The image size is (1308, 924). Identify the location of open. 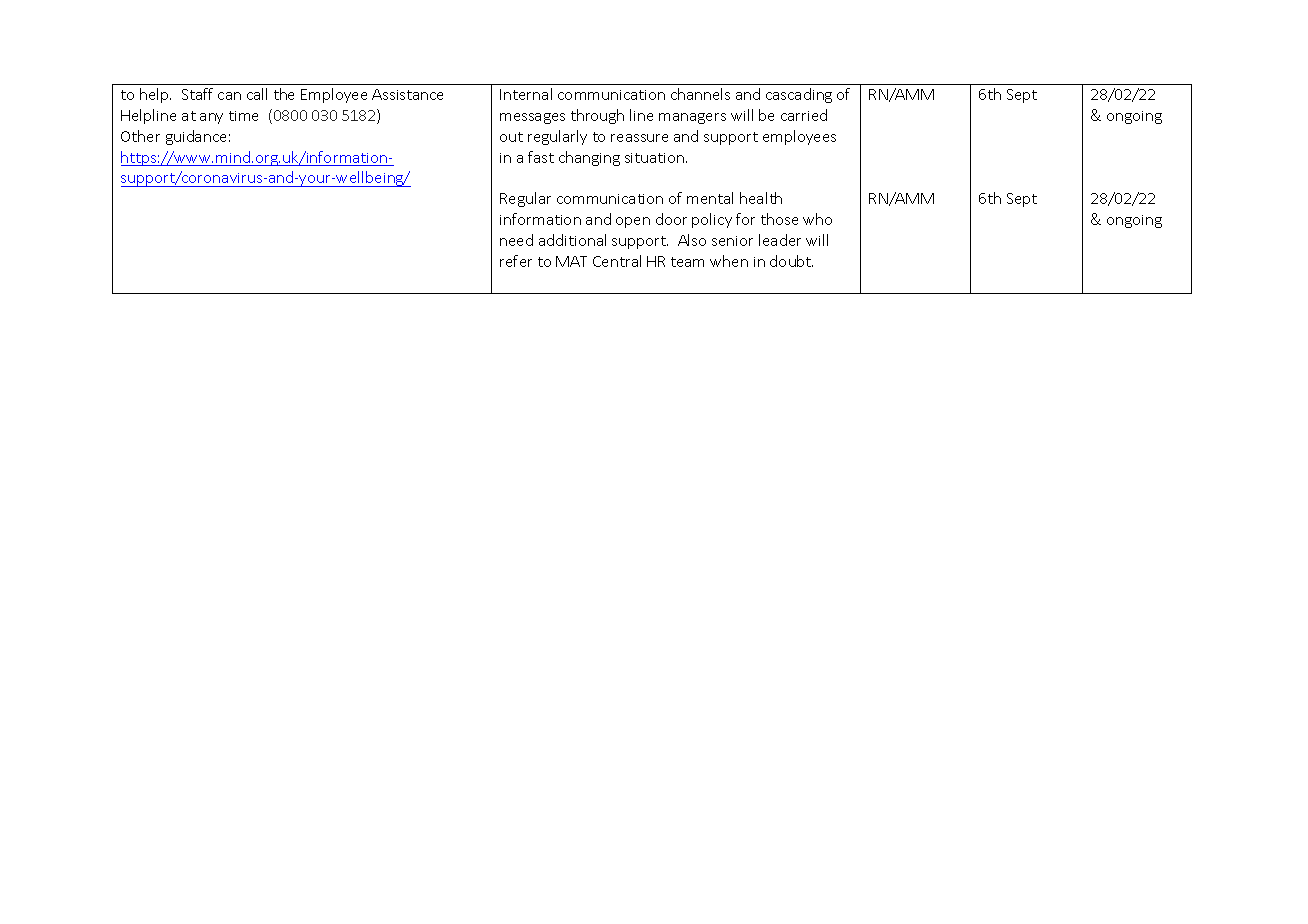
(633, 222).
